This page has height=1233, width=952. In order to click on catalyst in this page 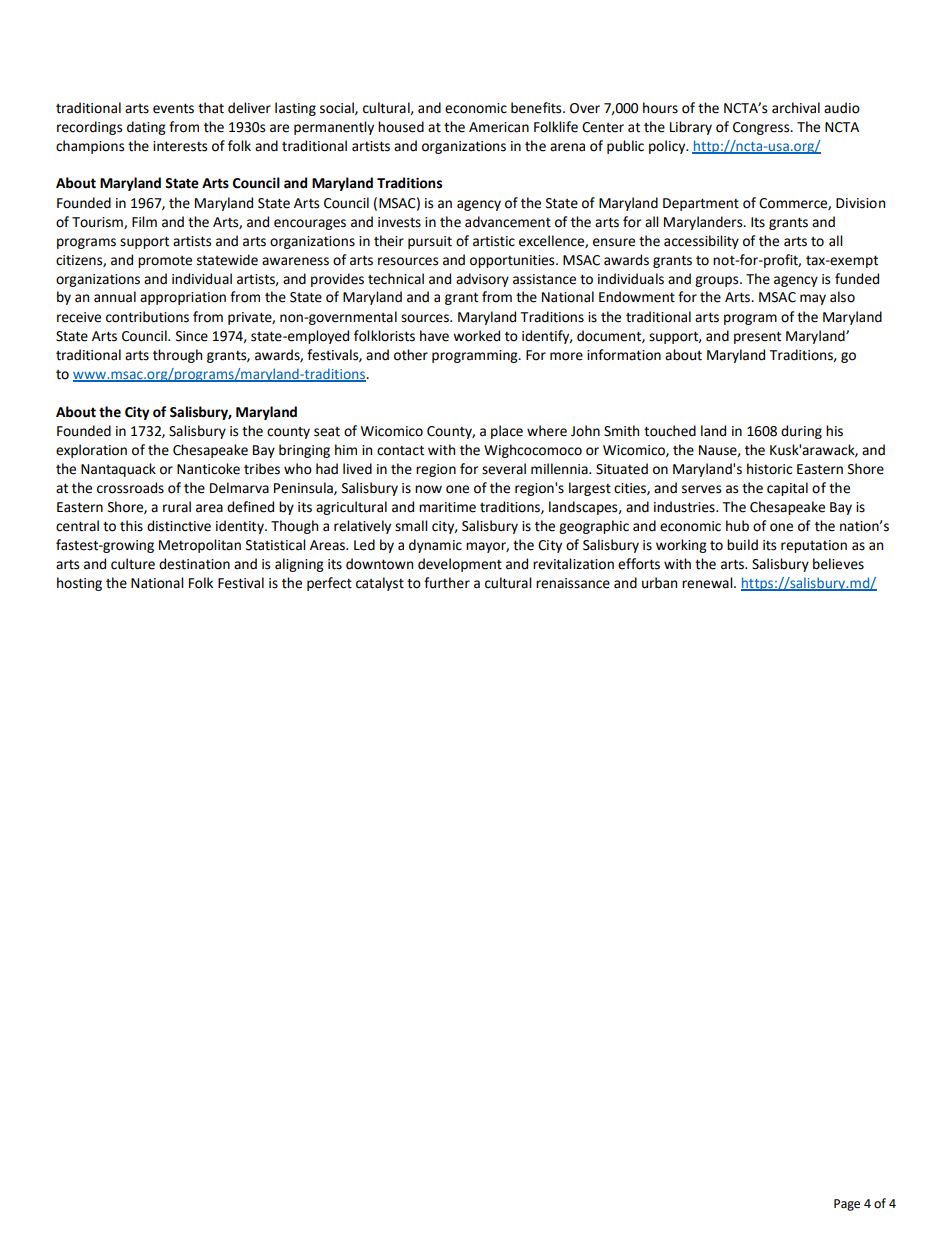, I will do `click(380, 584)`.
